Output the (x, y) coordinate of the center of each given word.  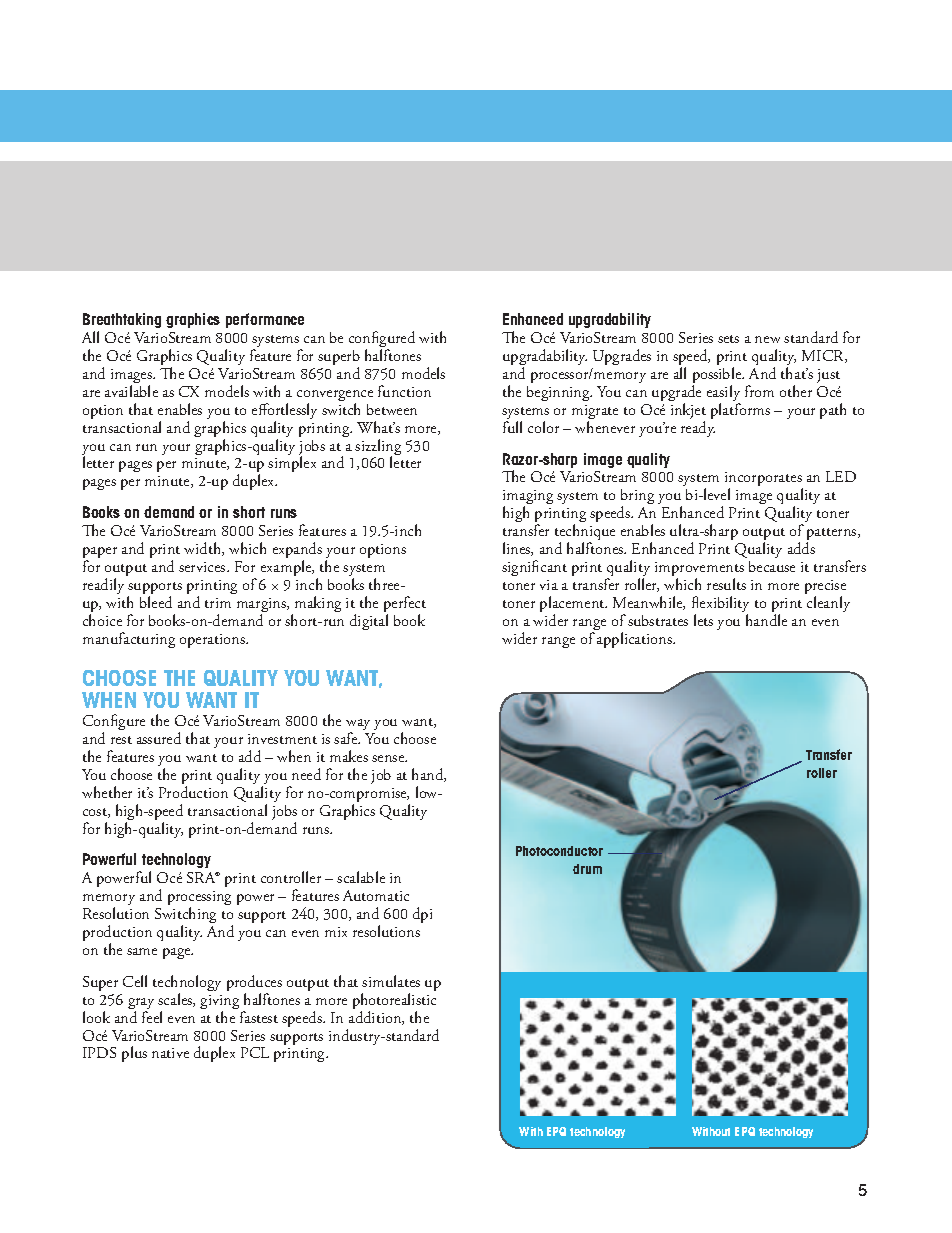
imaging (528, 499)
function (404, 391)
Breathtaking (122, 320)
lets (703, 620)
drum (587, 869)
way (358, 726)
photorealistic (394, 1002)
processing (199, 900)
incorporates (764, 481)
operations (213, 641)
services (203, 567)
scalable (361, 877)
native (170, 1053)
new (767, 339)
